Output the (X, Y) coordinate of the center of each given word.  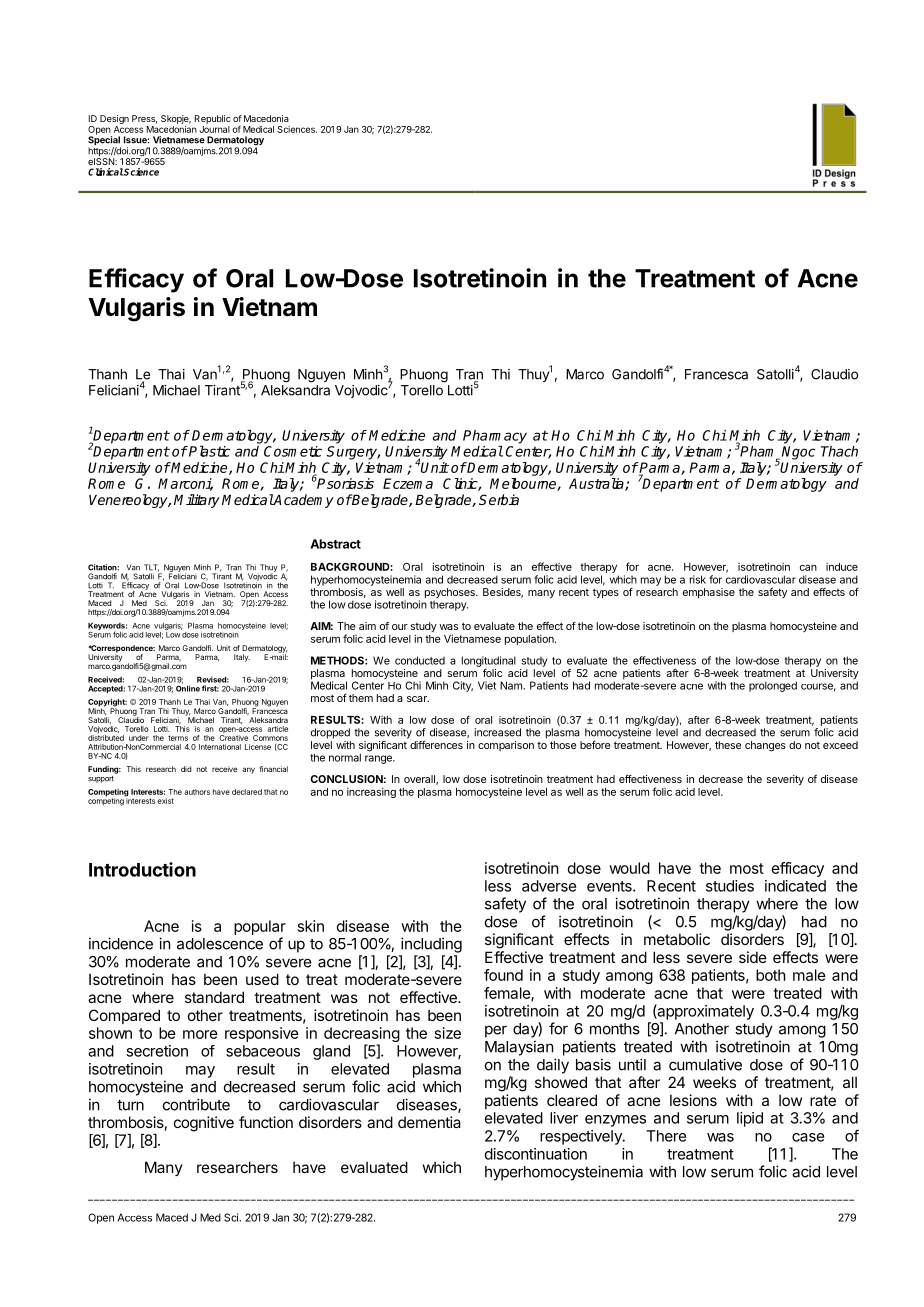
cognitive (204, 1124)
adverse (549, 886)
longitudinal (489, 661)
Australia (597, 484)
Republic (213, 119)
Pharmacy (495, 437)
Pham (759, 451)
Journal (215, 129)
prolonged (773, 686)
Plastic (208, 451)
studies (730, 886)
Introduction (142, 869)
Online (188, 687)
